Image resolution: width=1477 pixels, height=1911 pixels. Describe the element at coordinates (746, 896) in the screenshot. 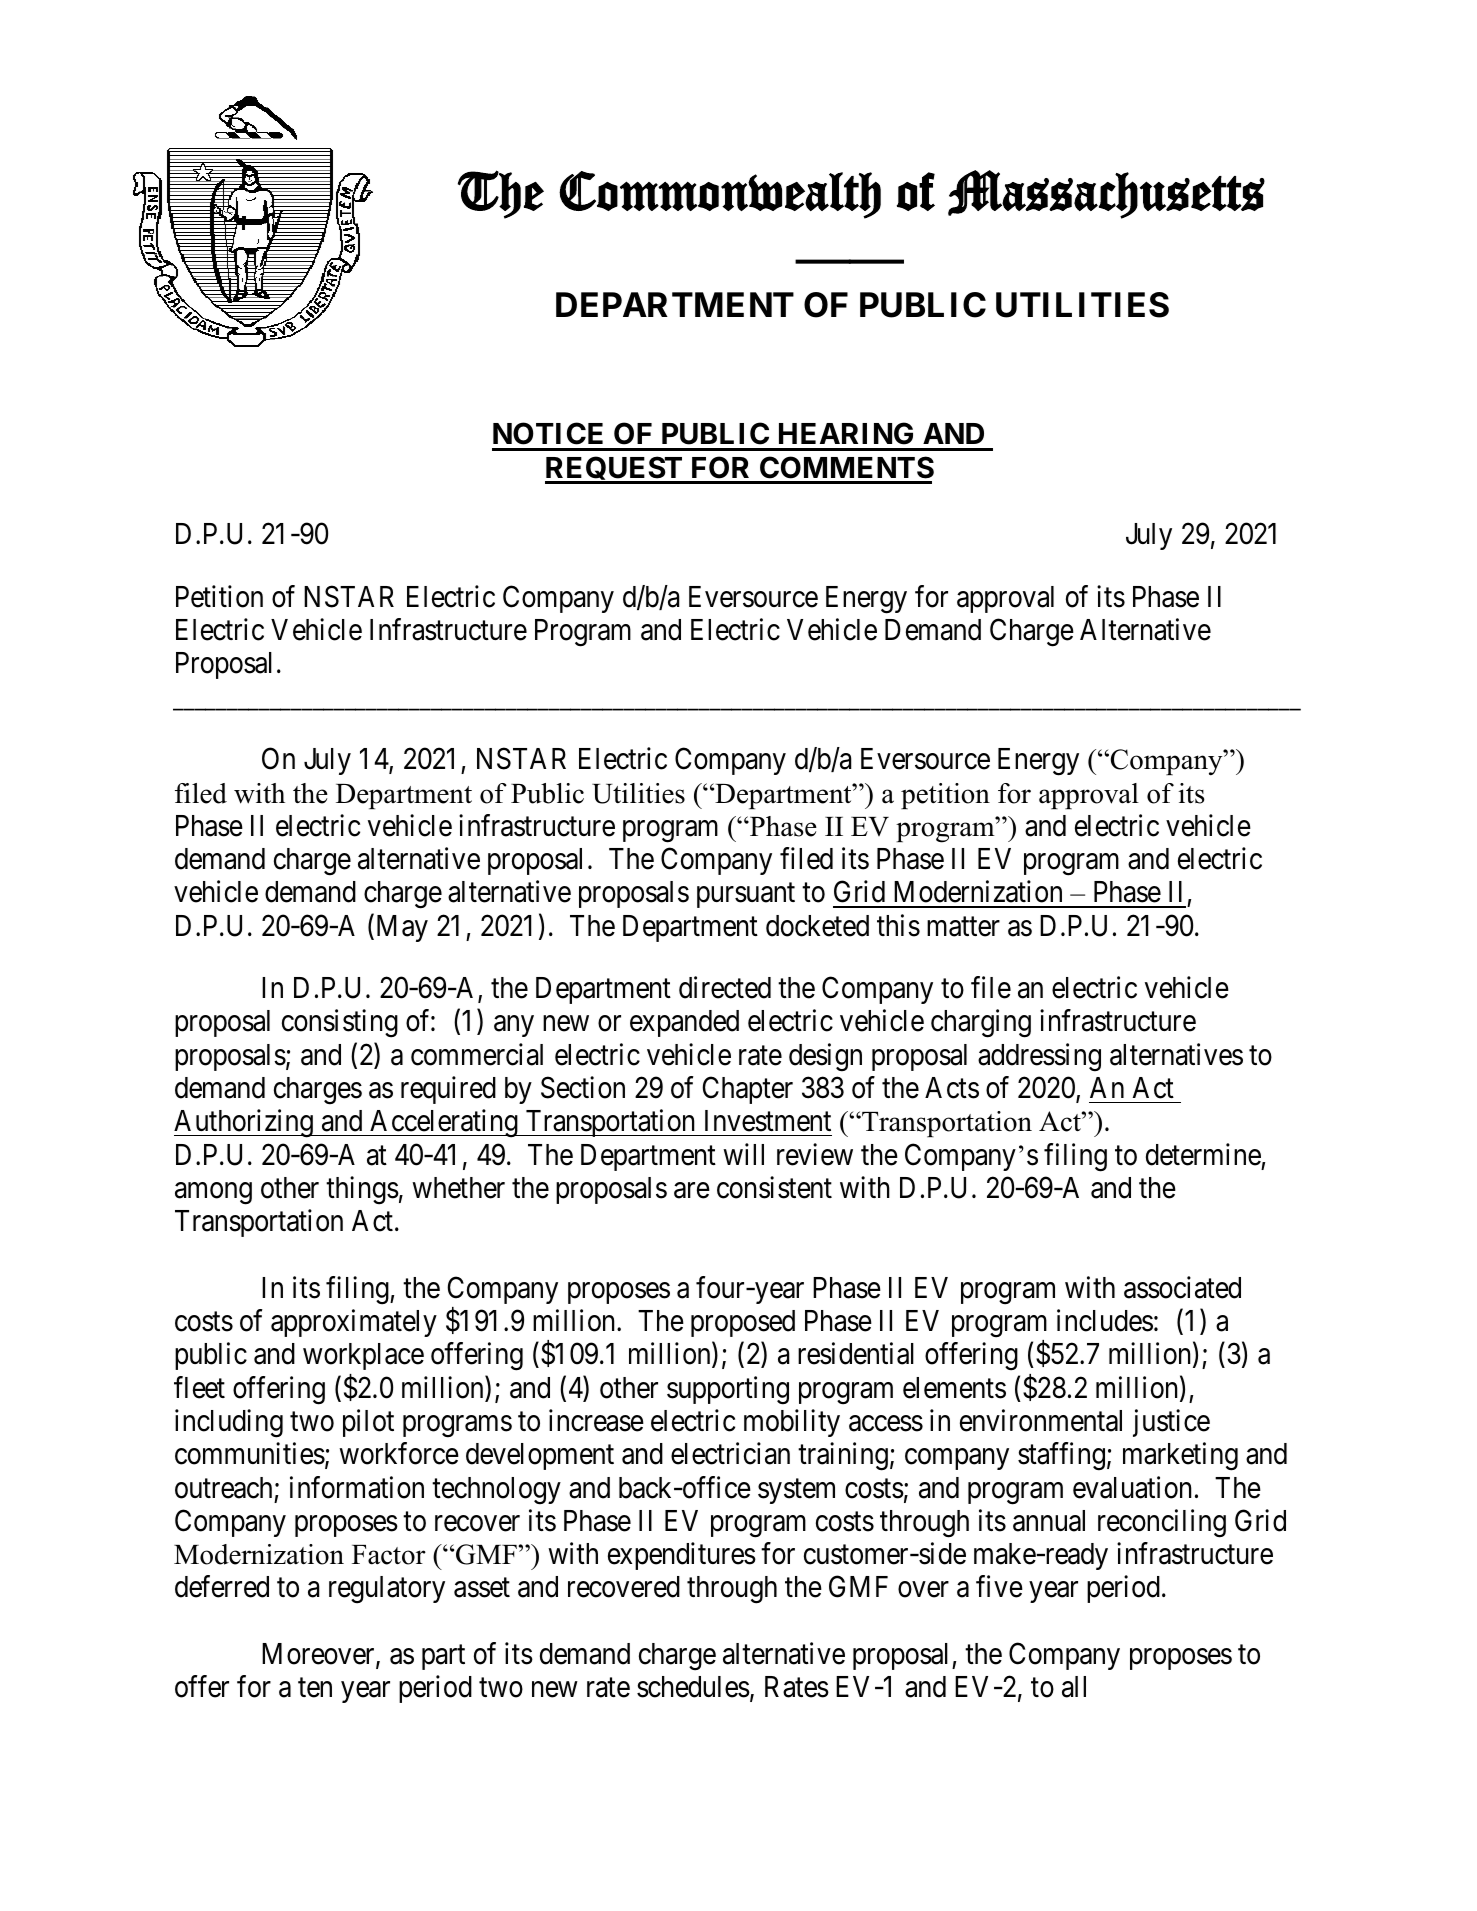

I see `pursuant` at that location.
